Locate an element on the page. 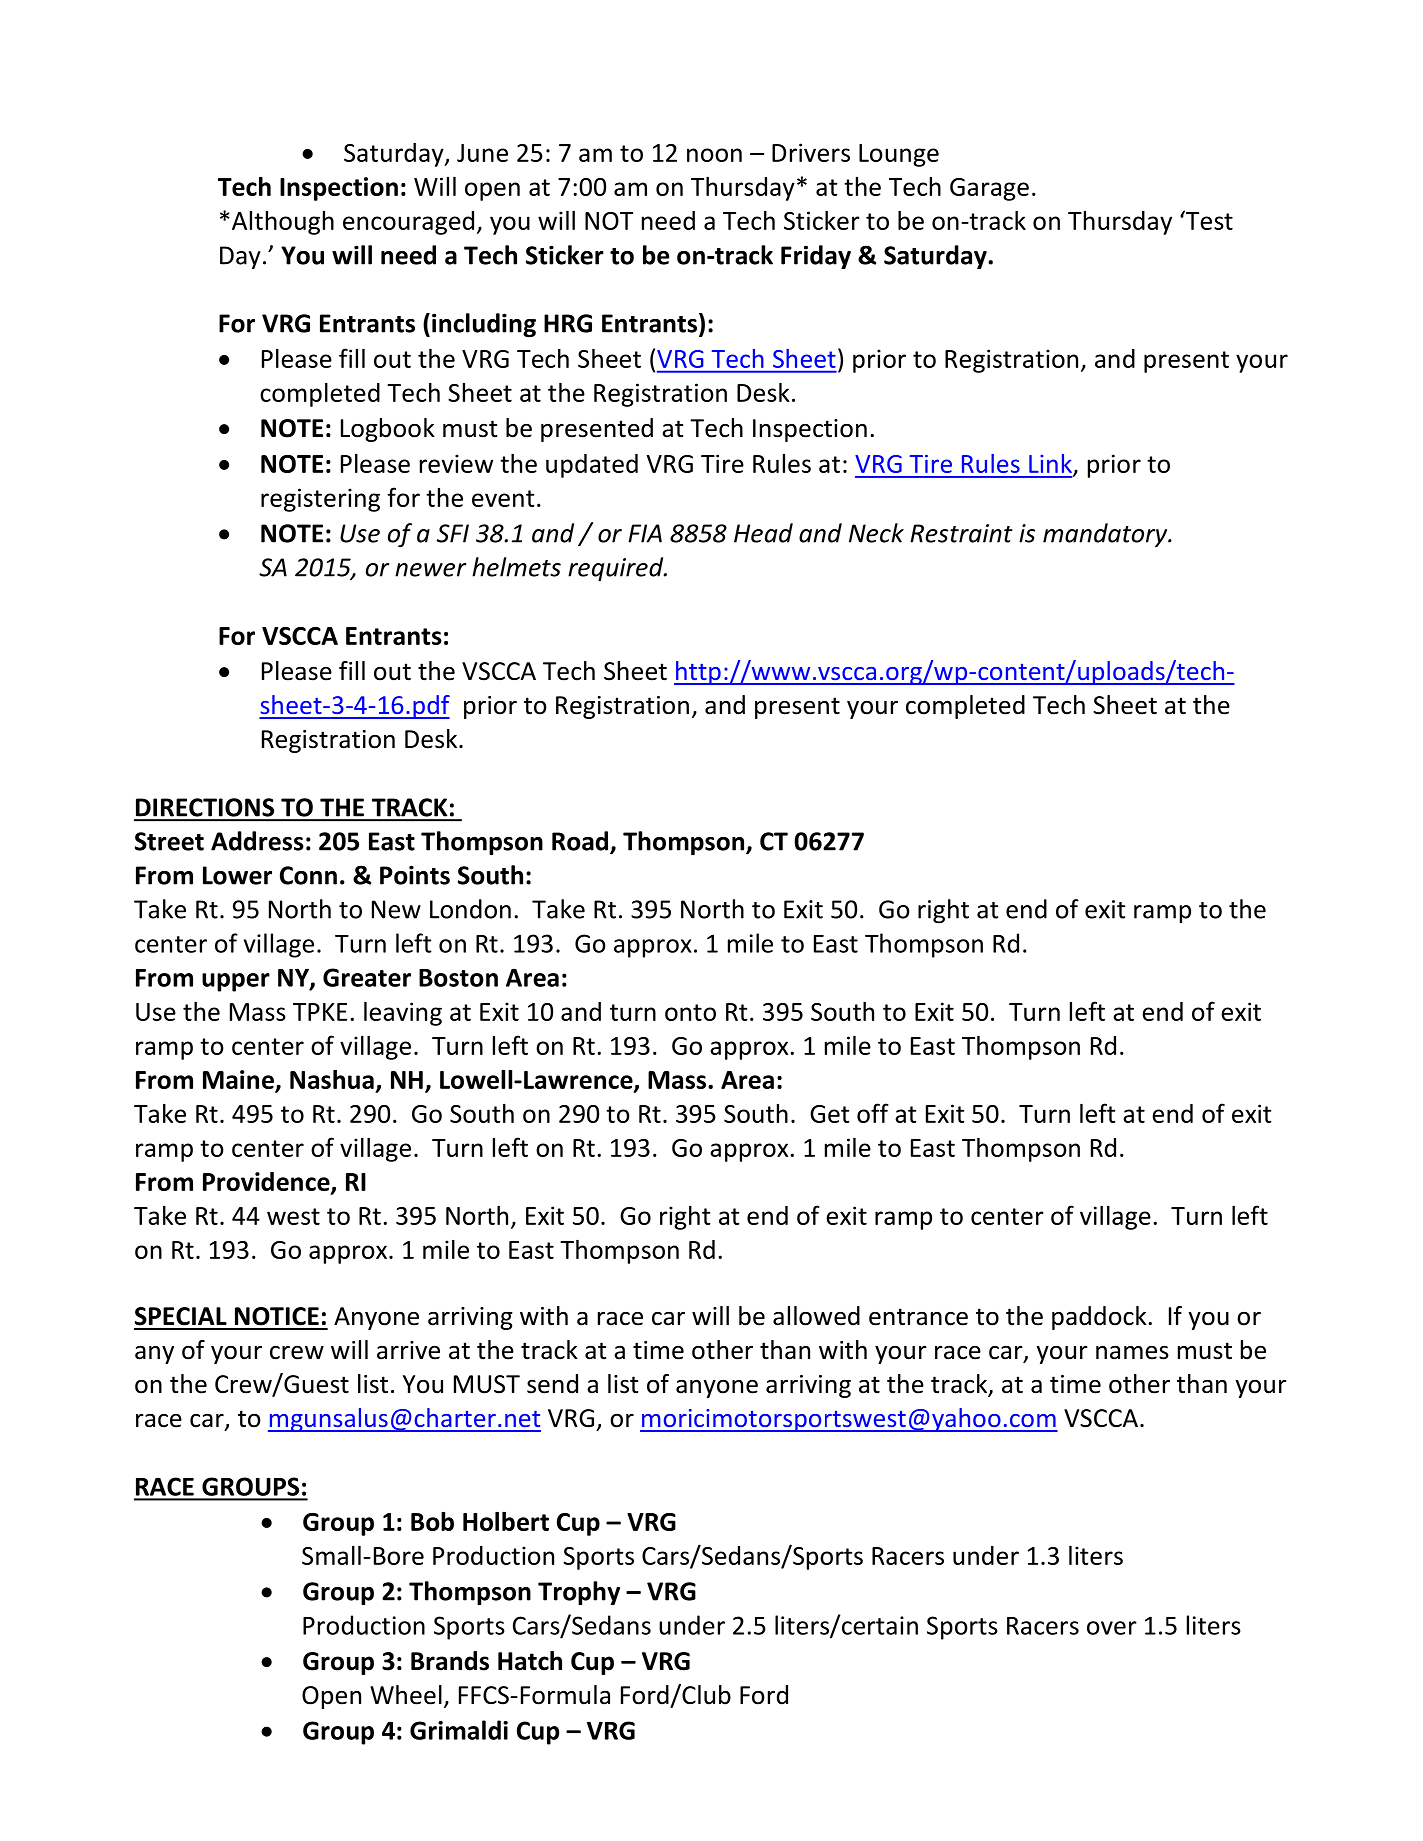  paddock is located at coordinates (1099, 1318).
